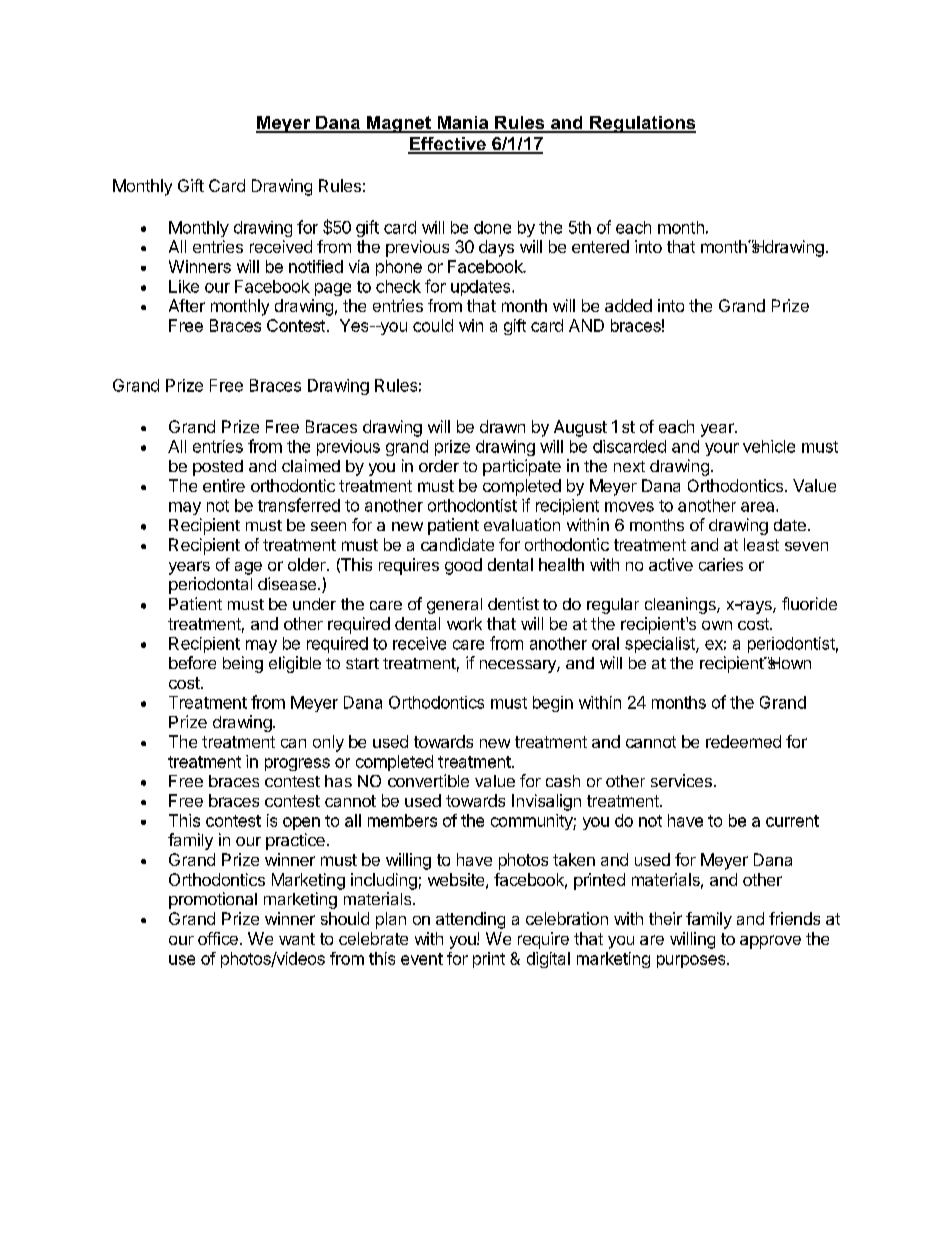 The height and width of the screenshot is (1233, 952). What do you see at coordinates (316, 266) in the screenshot?
I see `notified` at bounding box center [316, 266].
